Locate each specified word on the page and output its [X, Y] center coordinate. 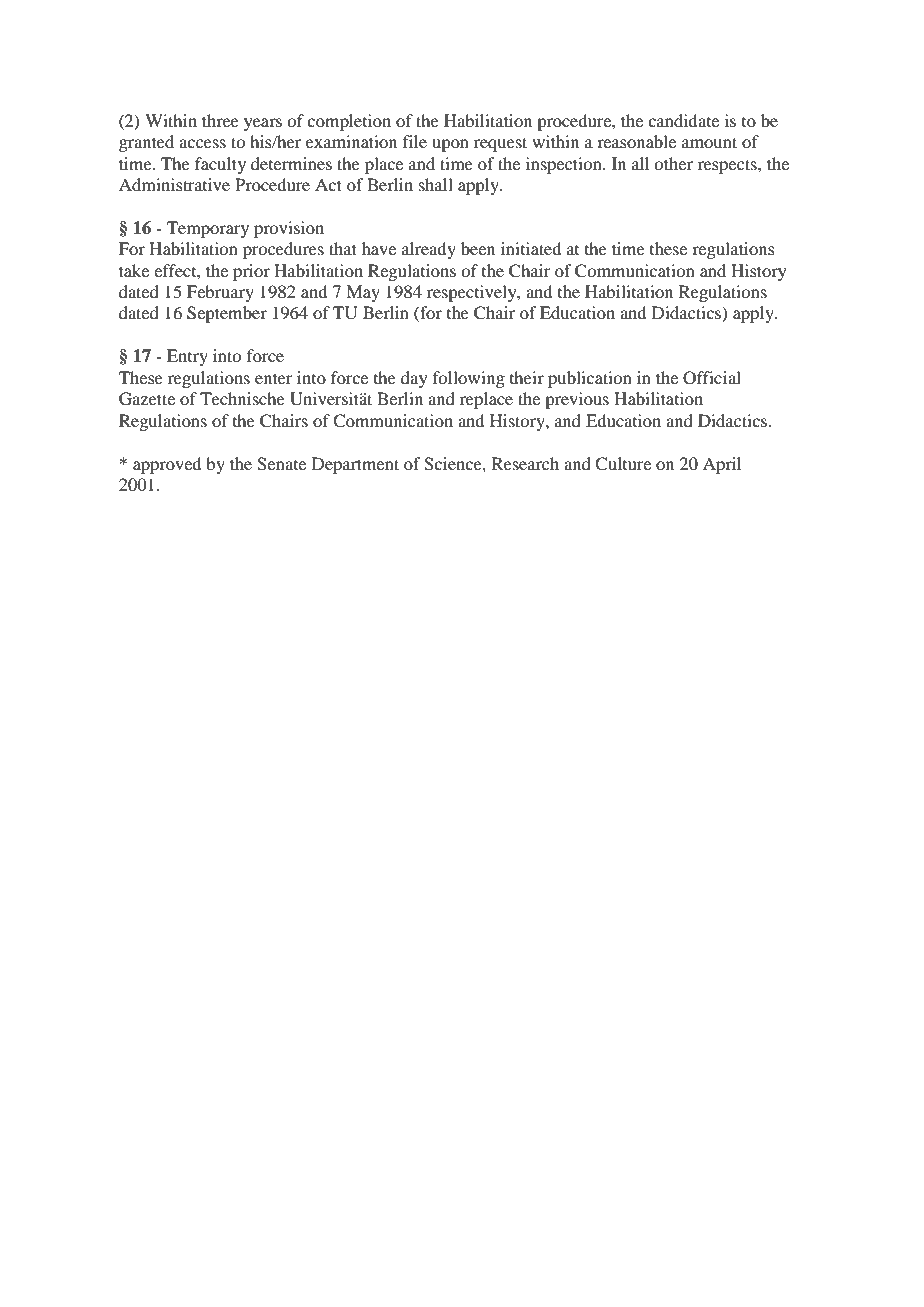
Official [712, 378]
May [363, 293]
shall [436, 184]
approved [167, 465]
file [415, 141]
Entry [187, 357]
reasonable [636, 141]
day [414, 379]
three [220, 120]
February [220, 293]
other [673, 163]
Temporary [208, 229]
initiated [531, 248]
